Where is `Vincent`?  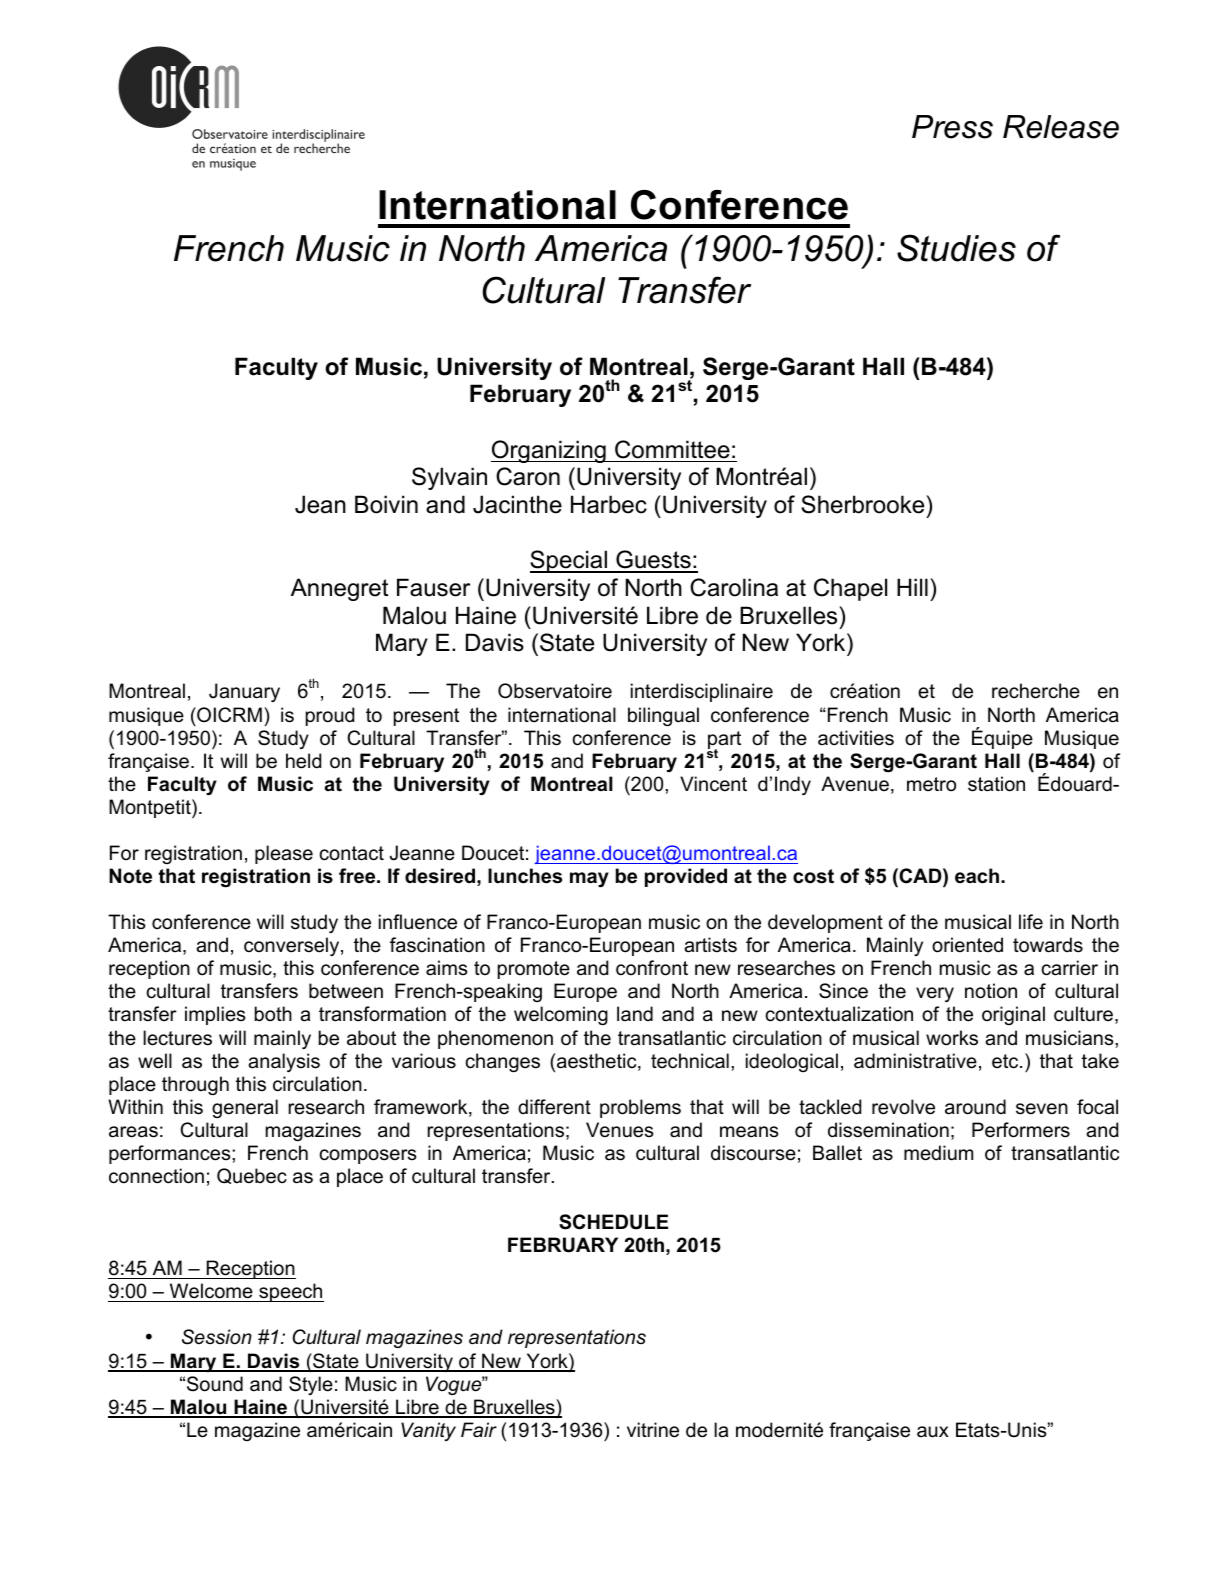 Vincent is located at coordinates (713, 784).
